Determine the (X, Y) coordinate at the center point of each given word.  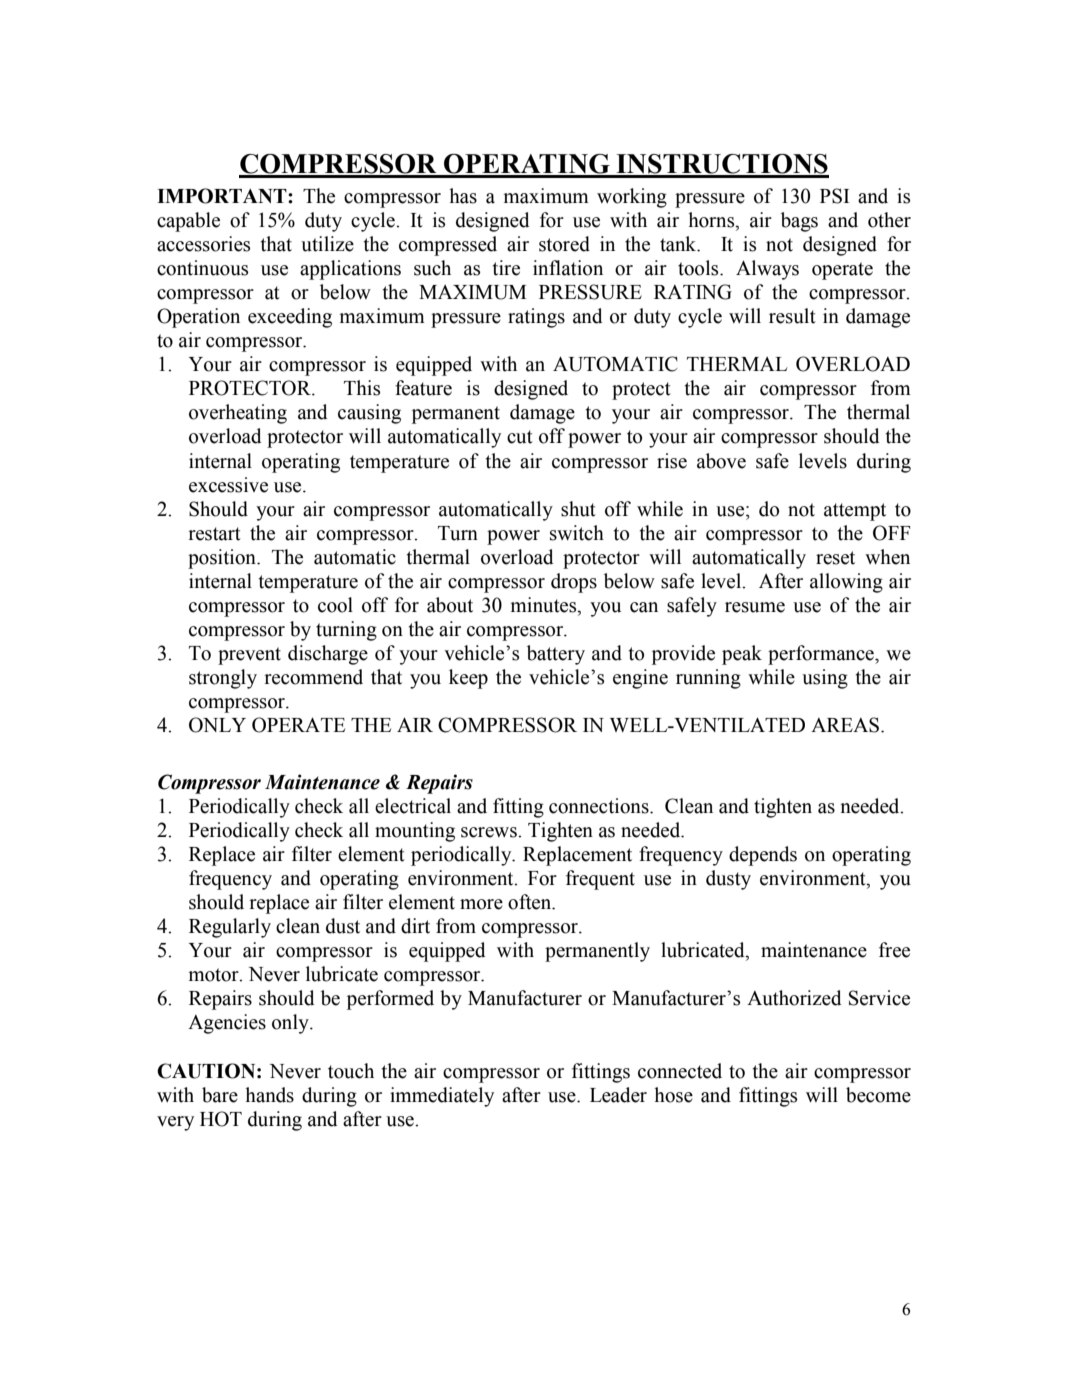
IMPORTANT (223, 196)
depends (763, 856)
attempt (855, 512)
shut (578, 509)
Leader (618, 1095)
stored (564, 244)
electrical (413, 806)
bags (799, 222)
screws (490, 832)
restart (214, 534)
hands (269, 1095)
